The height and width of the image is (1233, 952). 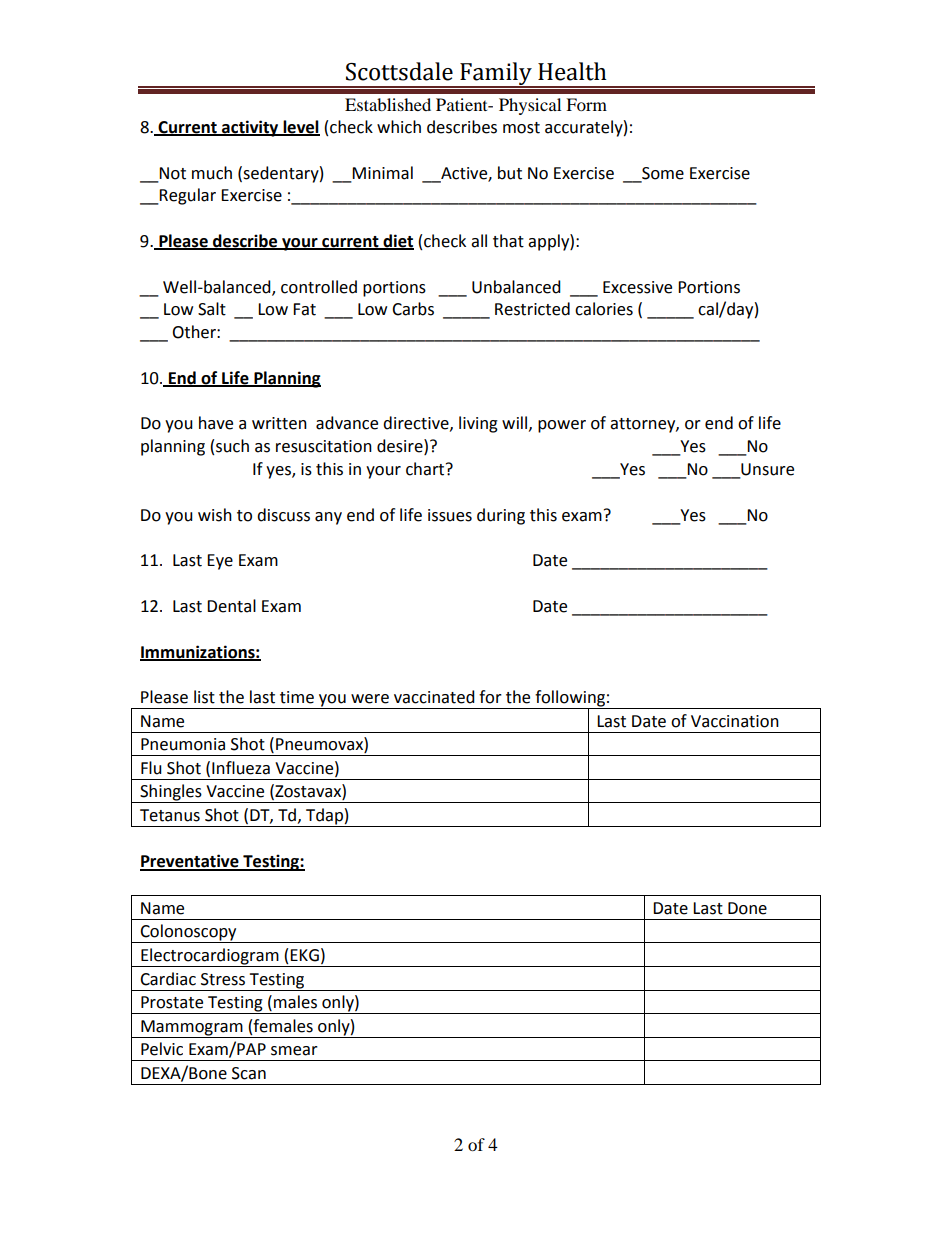 I want to click on Family, so click(x=496, y=75).
